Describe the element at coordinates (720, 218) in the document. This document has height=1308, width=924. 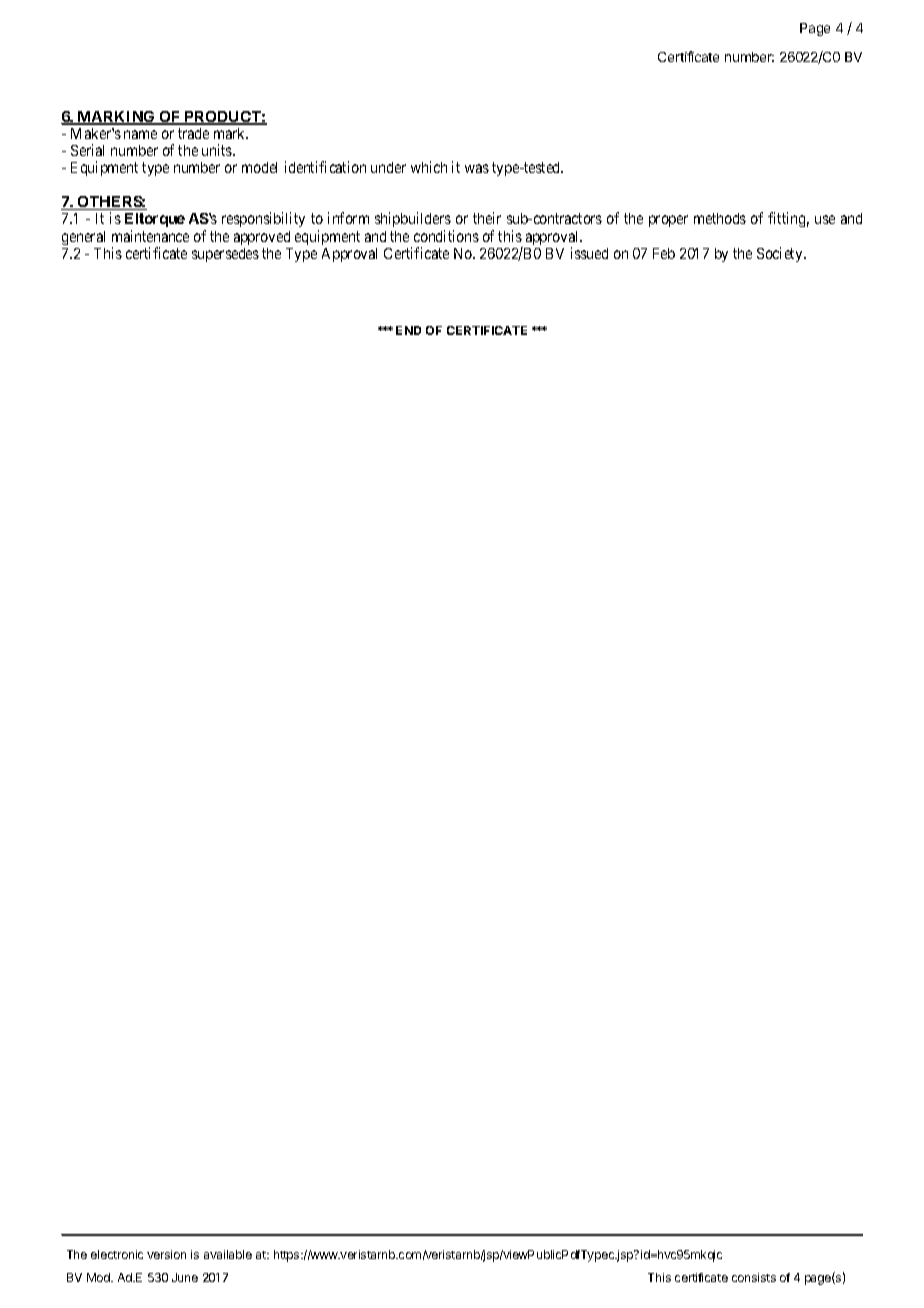
I see `methods` at that location.
